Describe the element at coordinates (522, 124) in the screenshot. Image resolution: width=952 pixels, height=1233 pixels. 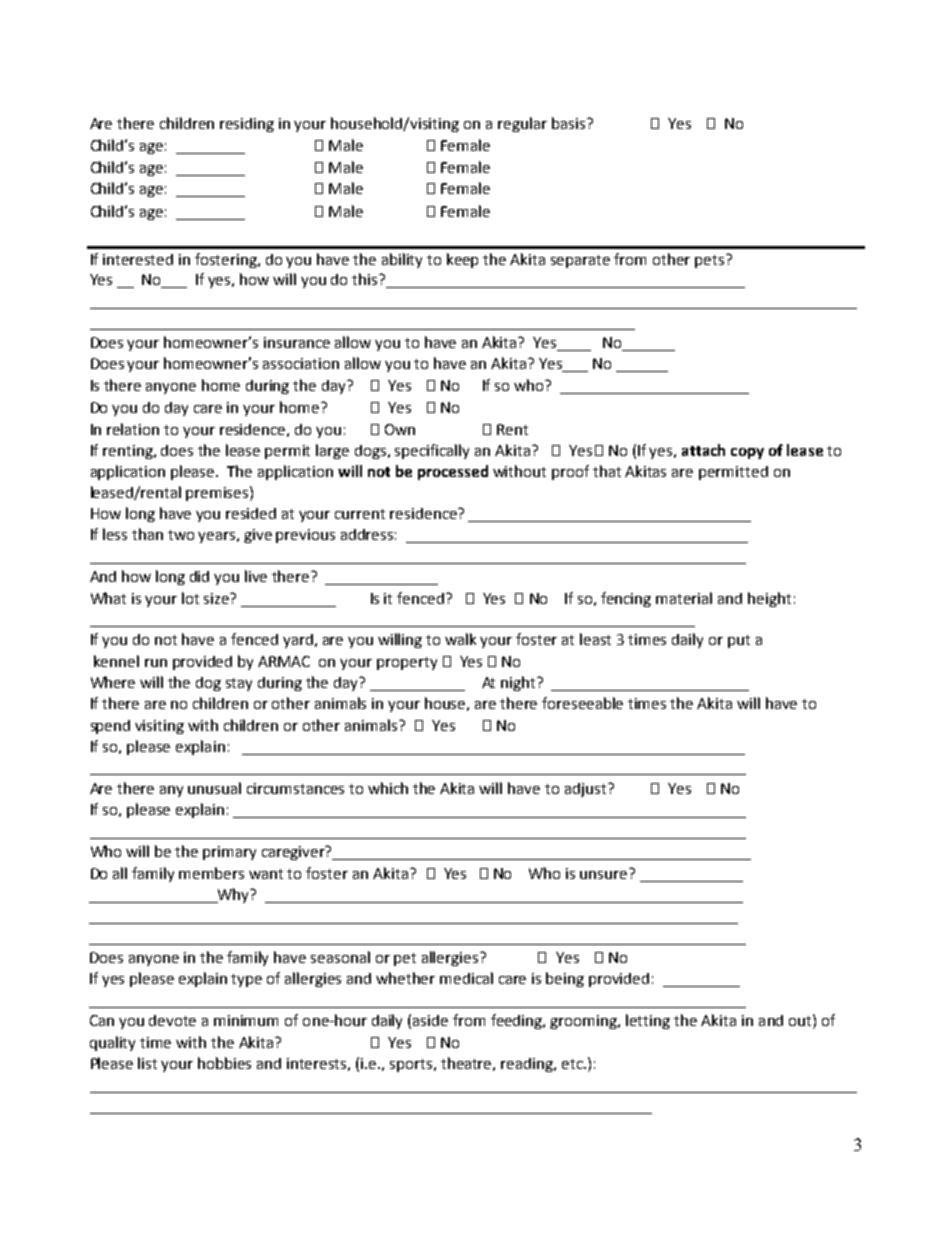
I see `regular` at that location.
